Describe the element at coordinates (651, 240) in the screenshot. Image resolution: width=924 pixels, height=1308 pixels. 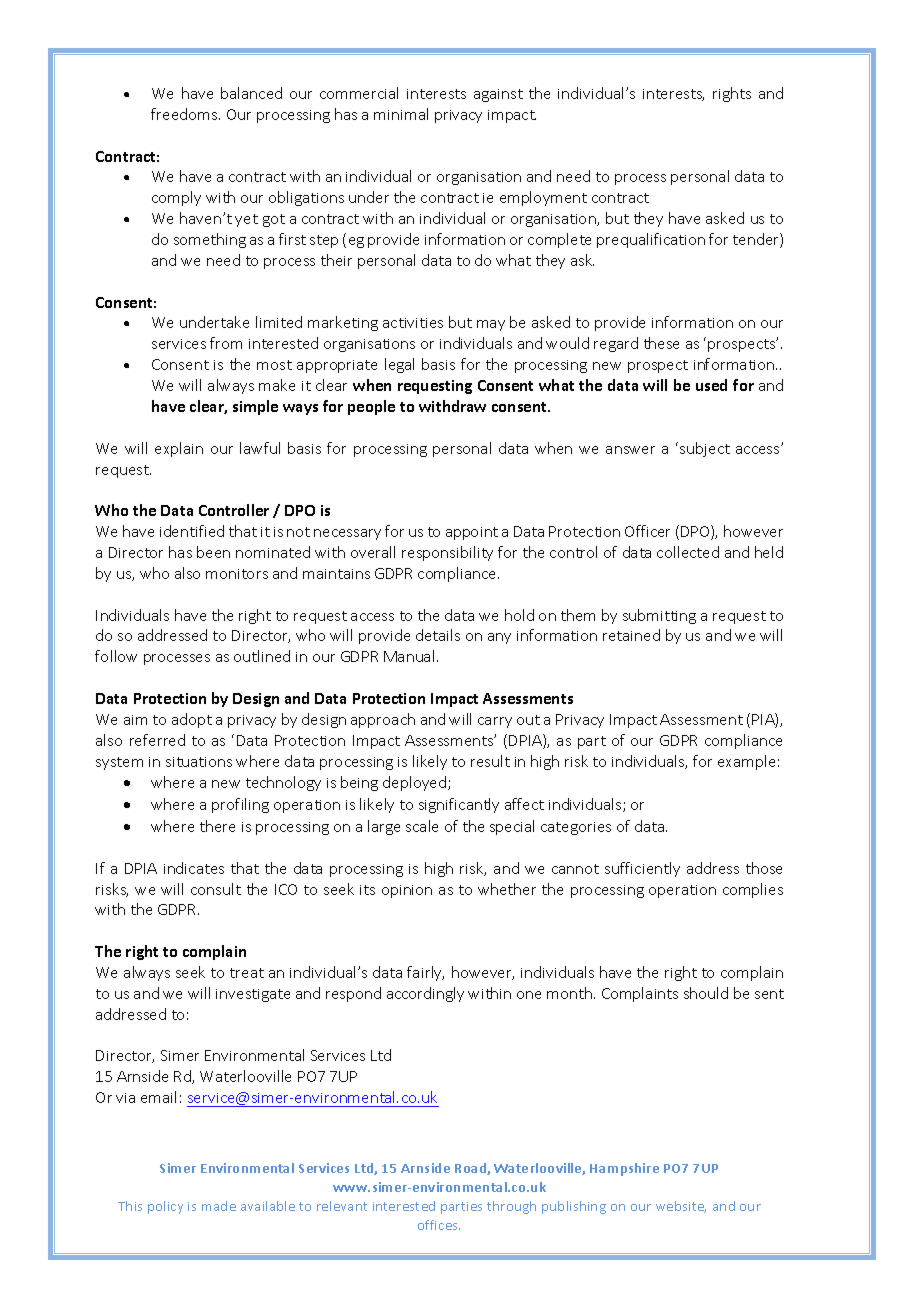
I see `prequalification` at that location.
